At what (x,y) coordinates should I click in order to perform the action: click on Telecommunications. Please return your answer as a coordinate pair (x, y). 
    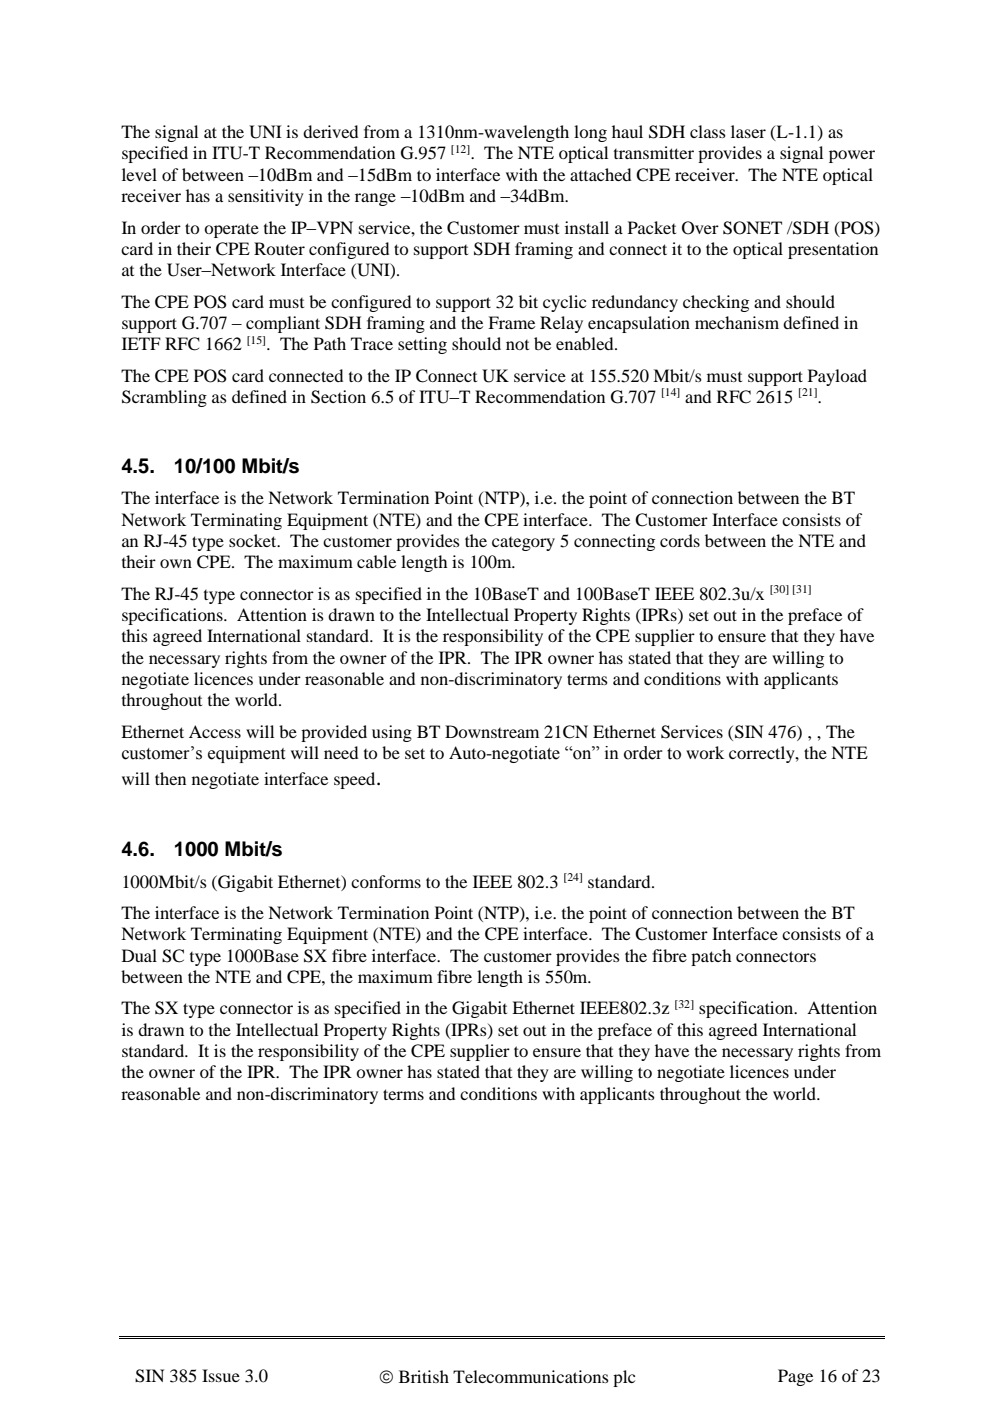
    Looking at the image, I should click on (531, 1376).
